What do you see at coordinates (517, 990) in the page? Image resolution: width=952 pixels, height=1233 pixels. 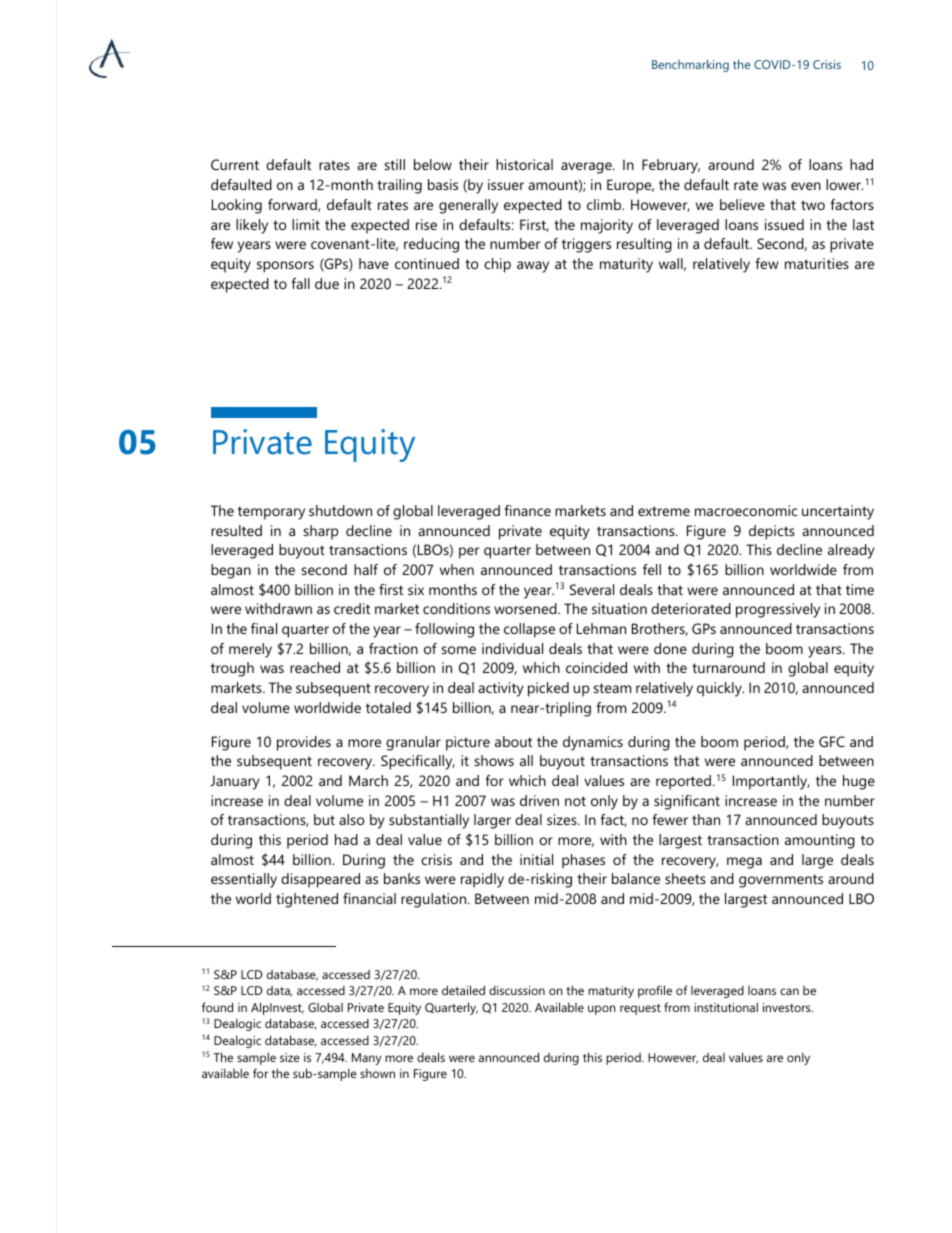 I see `discussion` at bounding box center [517, 990].
